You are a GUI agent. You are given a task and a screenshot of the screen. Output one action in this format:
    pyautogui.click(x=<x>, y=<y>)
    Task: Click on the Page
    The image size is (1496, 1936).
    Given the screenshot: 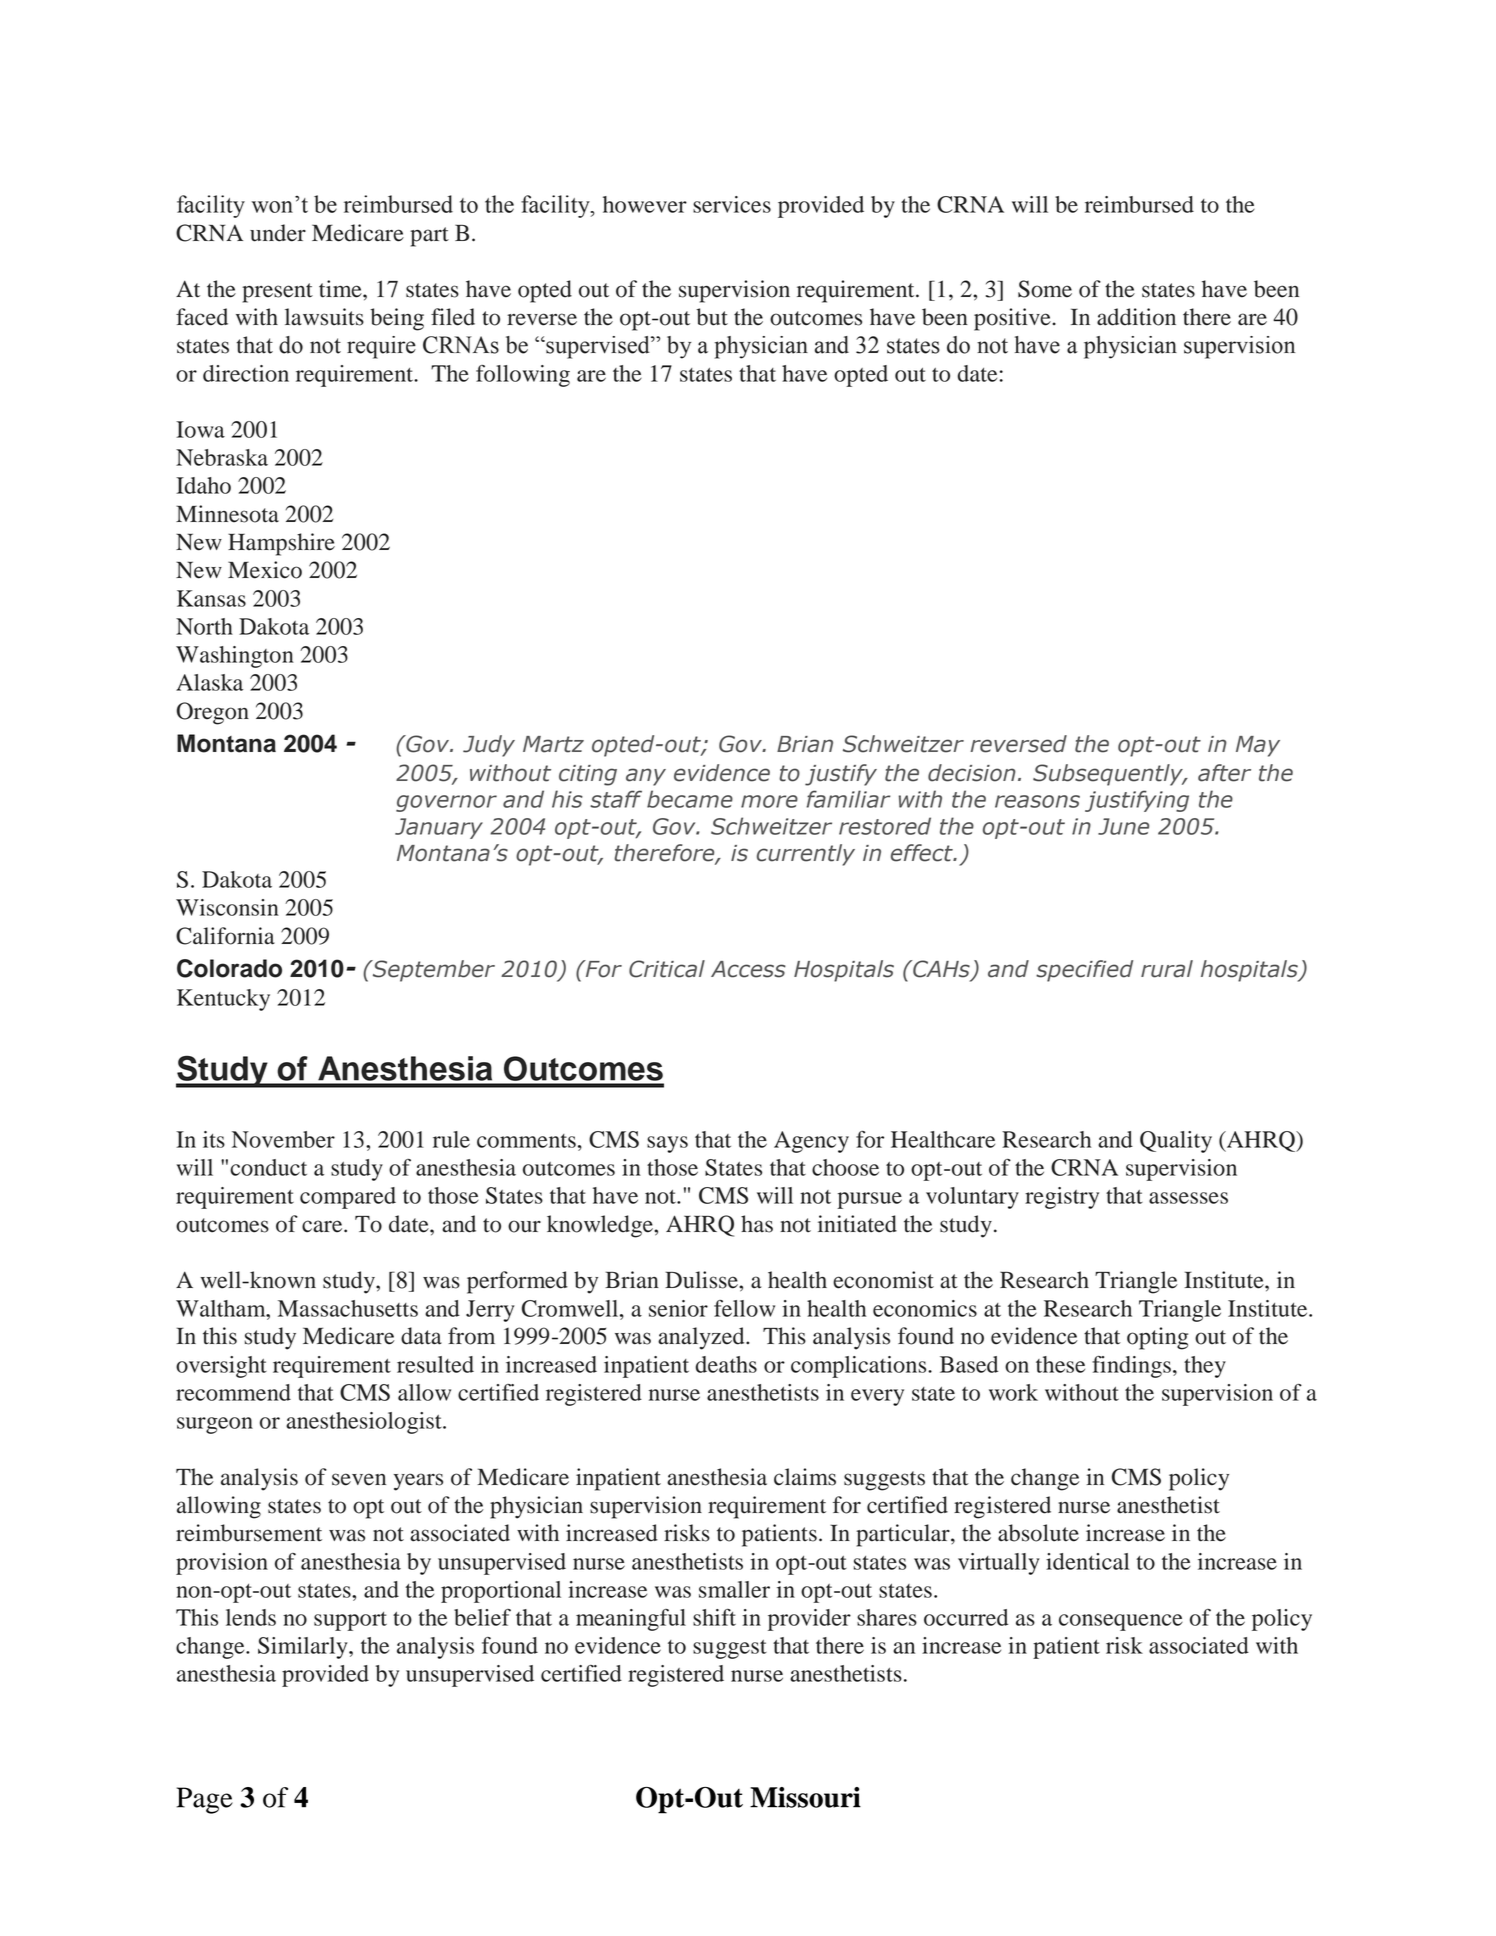 What is the action you would take?
    pyautogui.click(x=204, y=1800)
